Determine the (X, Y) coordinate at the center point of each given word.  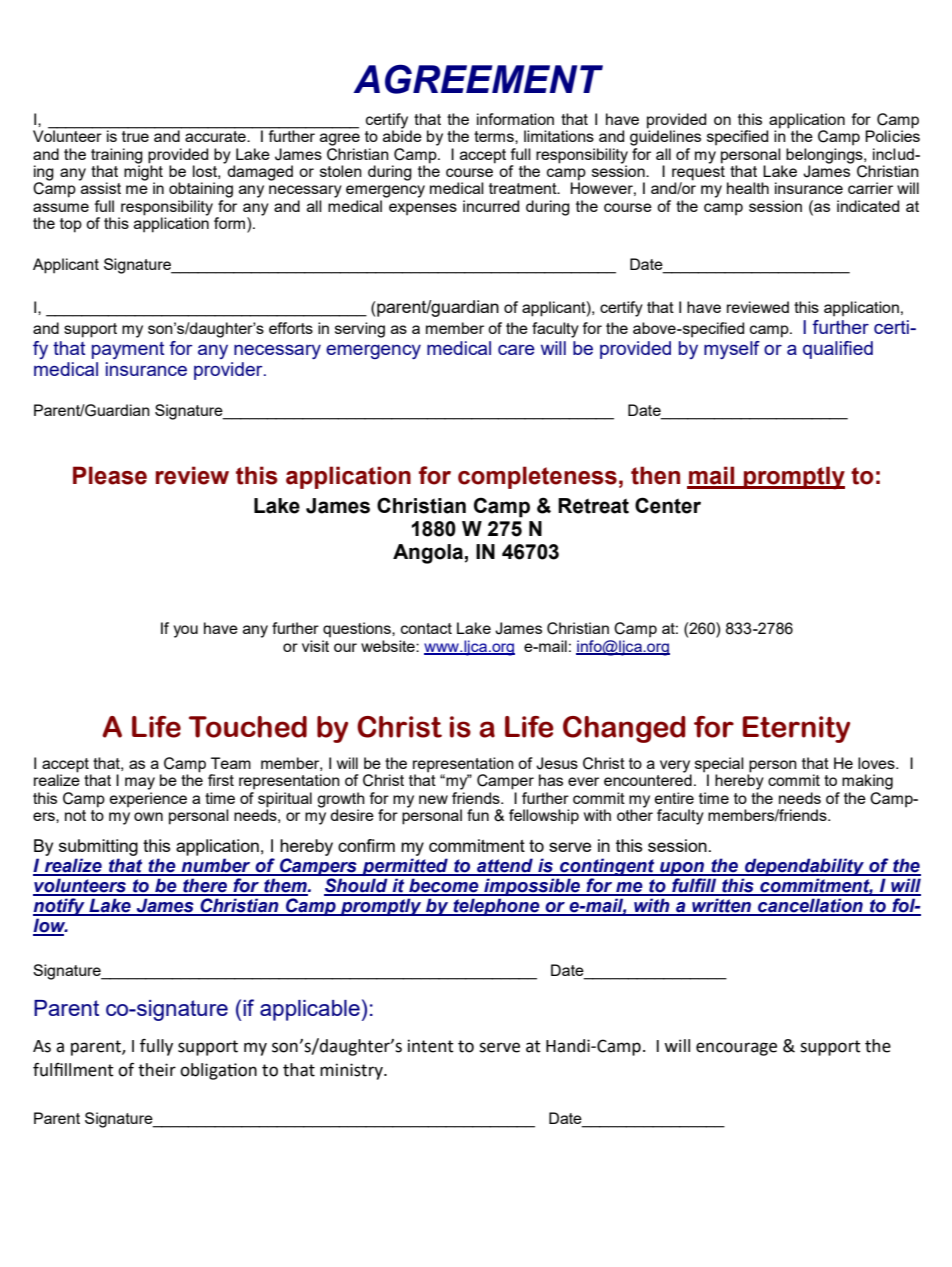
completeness (537, 477)
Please (110, 475)
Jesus (557, 763)
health (748, 188)
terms (495, 136)
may (140, 783)
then (655, 475)
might (143, 173)
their (157, 1070)
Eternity (796, 729)
